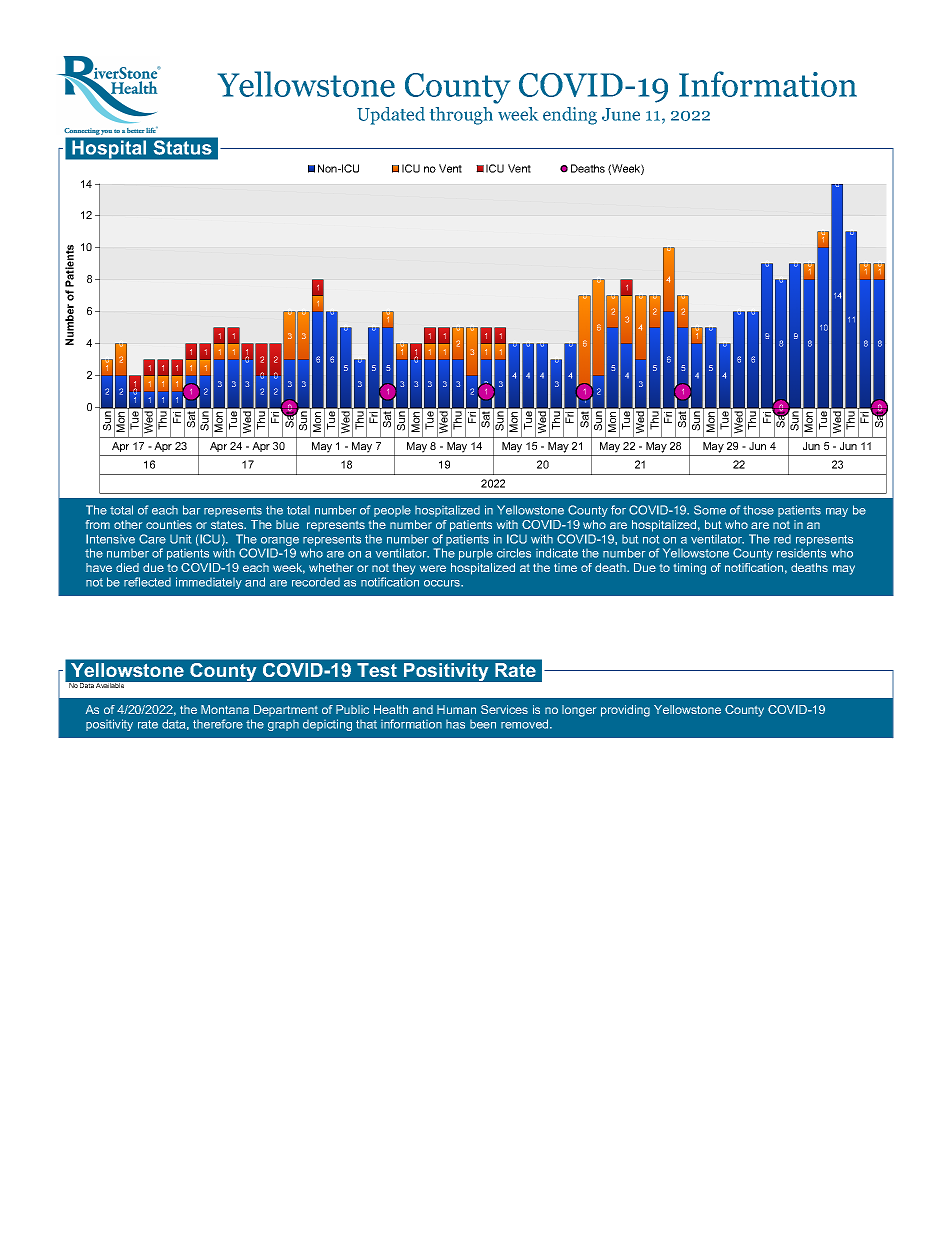 This screenshot has width=952, height=1233. I want to click on Updated, so click(391, 116).
